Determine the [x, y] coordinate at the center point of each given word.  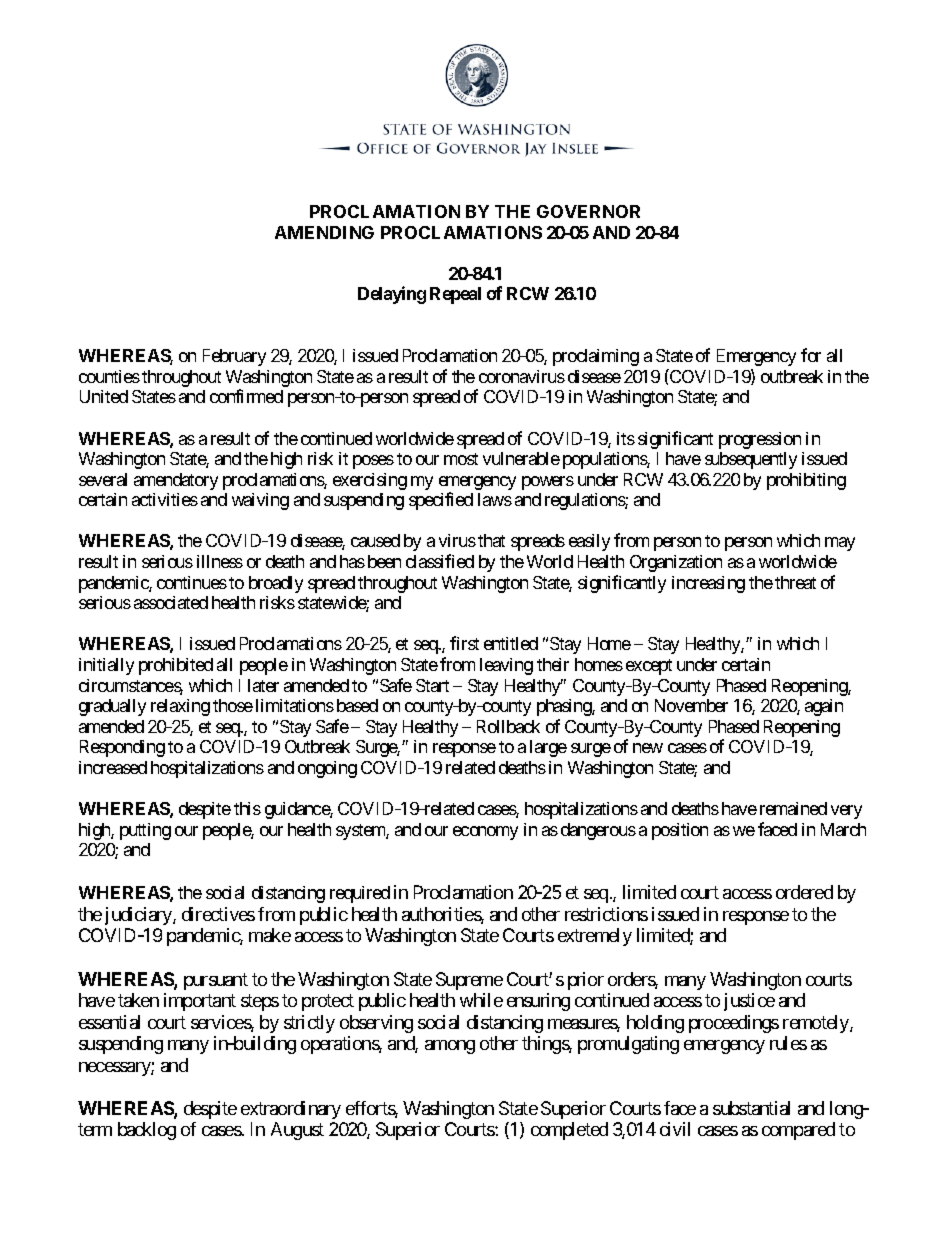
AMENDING [324, 232]
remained [793, 808]
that [491, 540]
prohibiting [806, 481]
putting [145, 831]
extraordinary [291, 1110]
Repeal [455, 295]
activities [165, 499]
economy [485, 833]
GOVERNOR [588, 211]
